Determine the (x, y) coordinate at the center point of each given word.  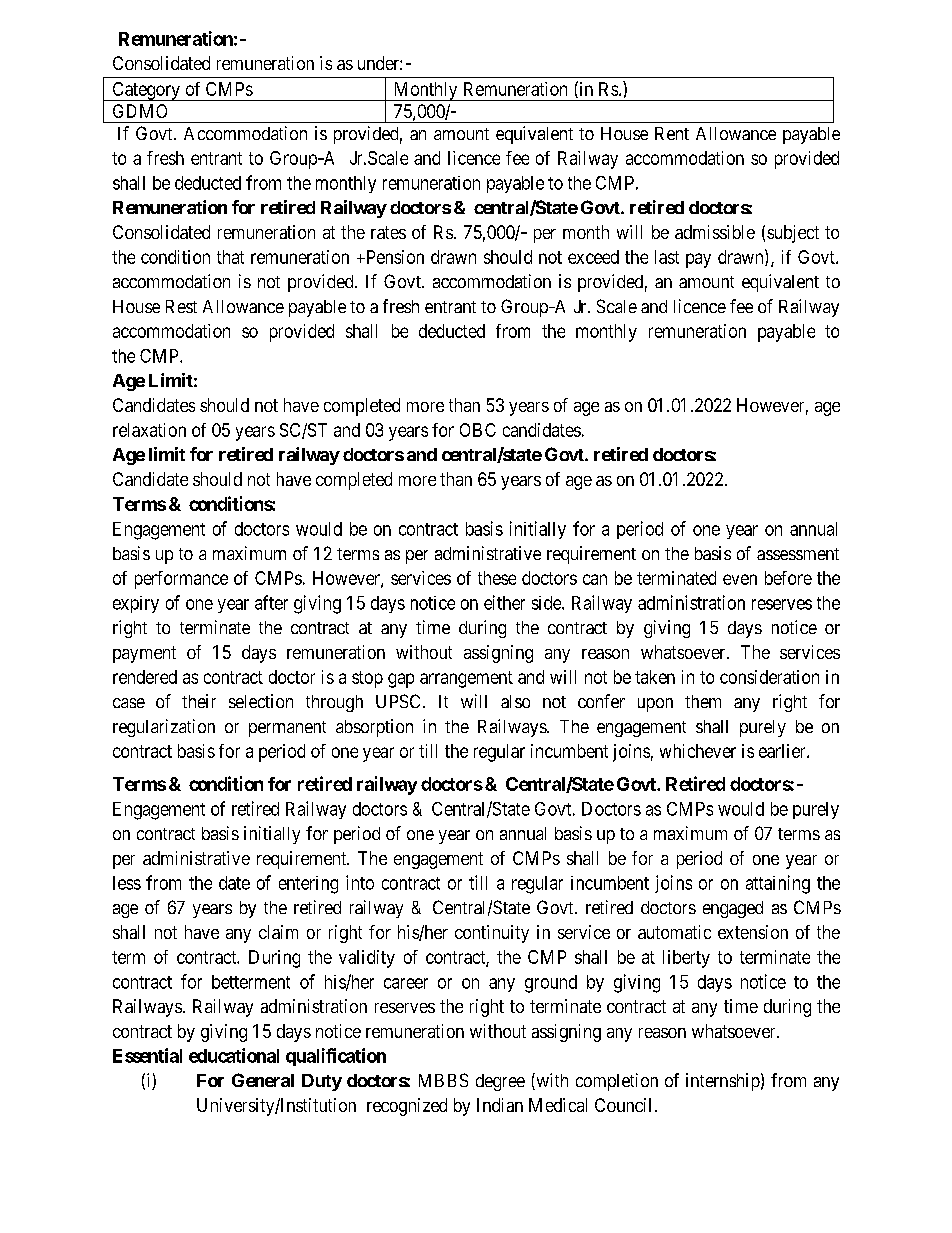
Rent (672, 133)
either (504, 602)
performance (181, 580)
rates (388, 232)
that (230, 257)
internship (723, 1082)
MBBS (443, 1080)
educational (234, 1055)
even (740, 579)
